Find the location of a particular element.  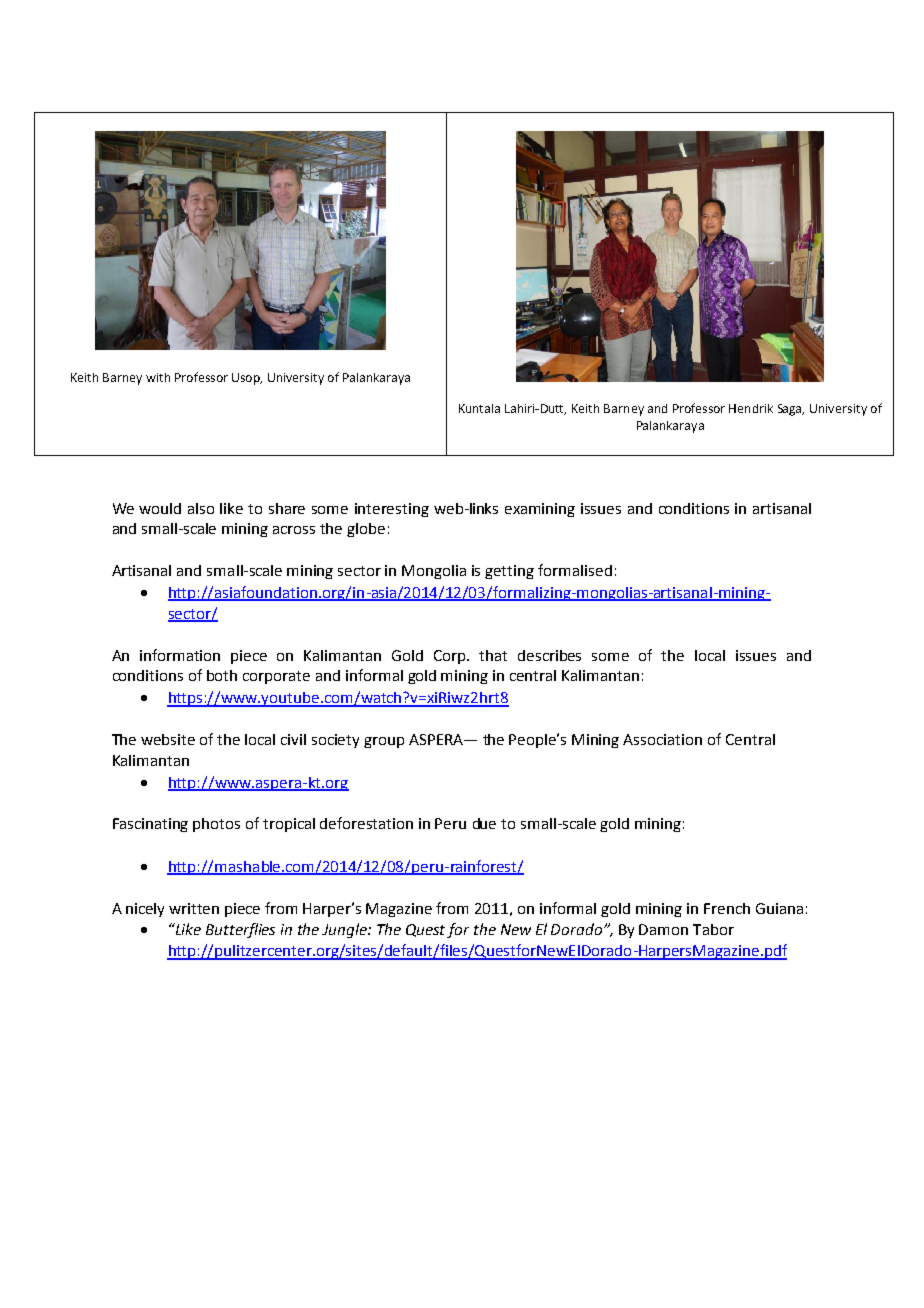

also is located at coordinates (201, 508).
